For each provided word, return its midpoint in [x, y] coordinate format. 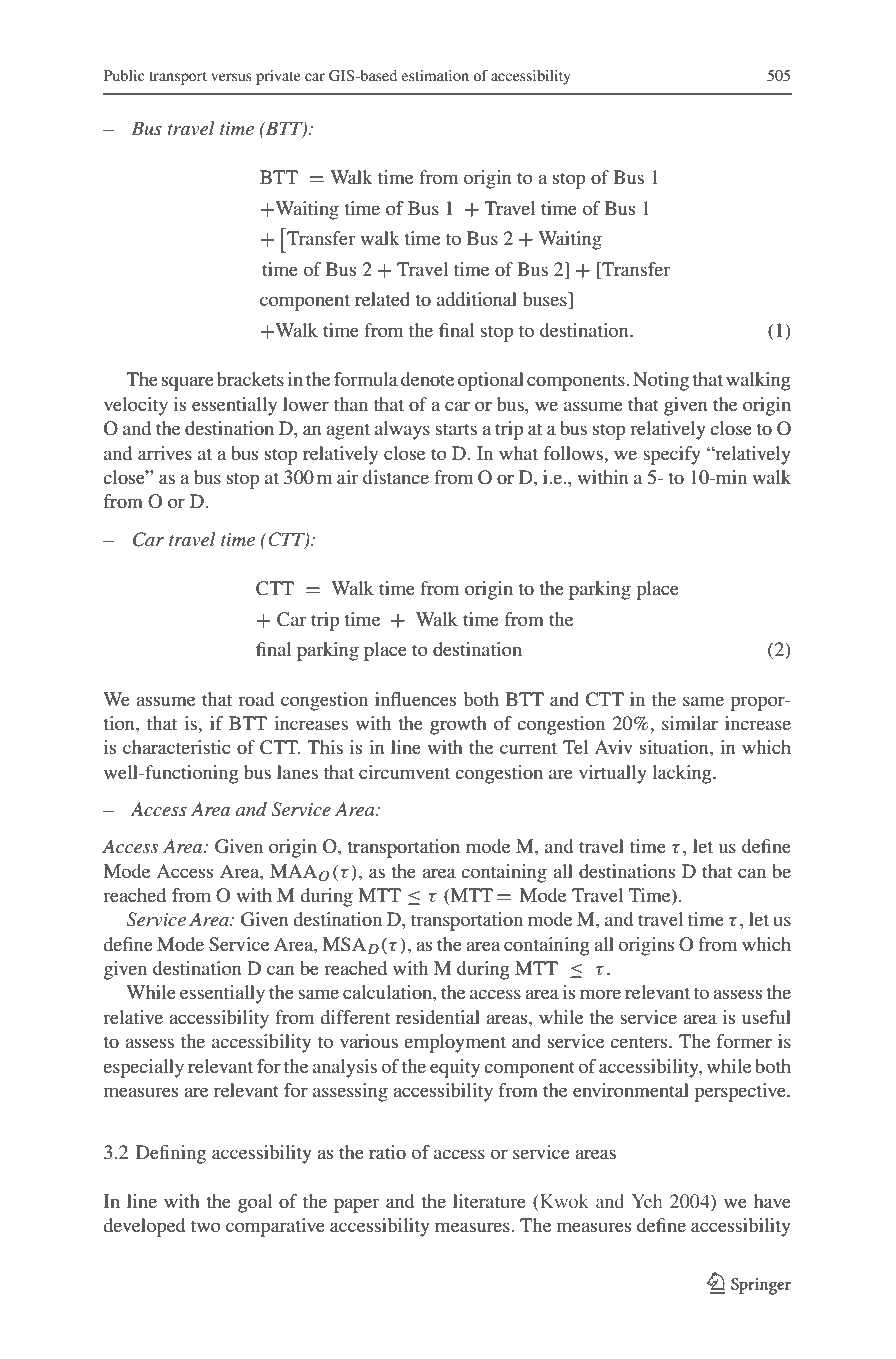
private [278, 77]
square [188, 383]
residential [438, 1017]
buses [546, 300]
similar [690, 723]
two [206, 1226]
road [256, 699]
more [600, 994]
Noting [661, 381]
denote [427, 379]
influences [415, 699]
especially [143, 1068]
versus [231, 77]
